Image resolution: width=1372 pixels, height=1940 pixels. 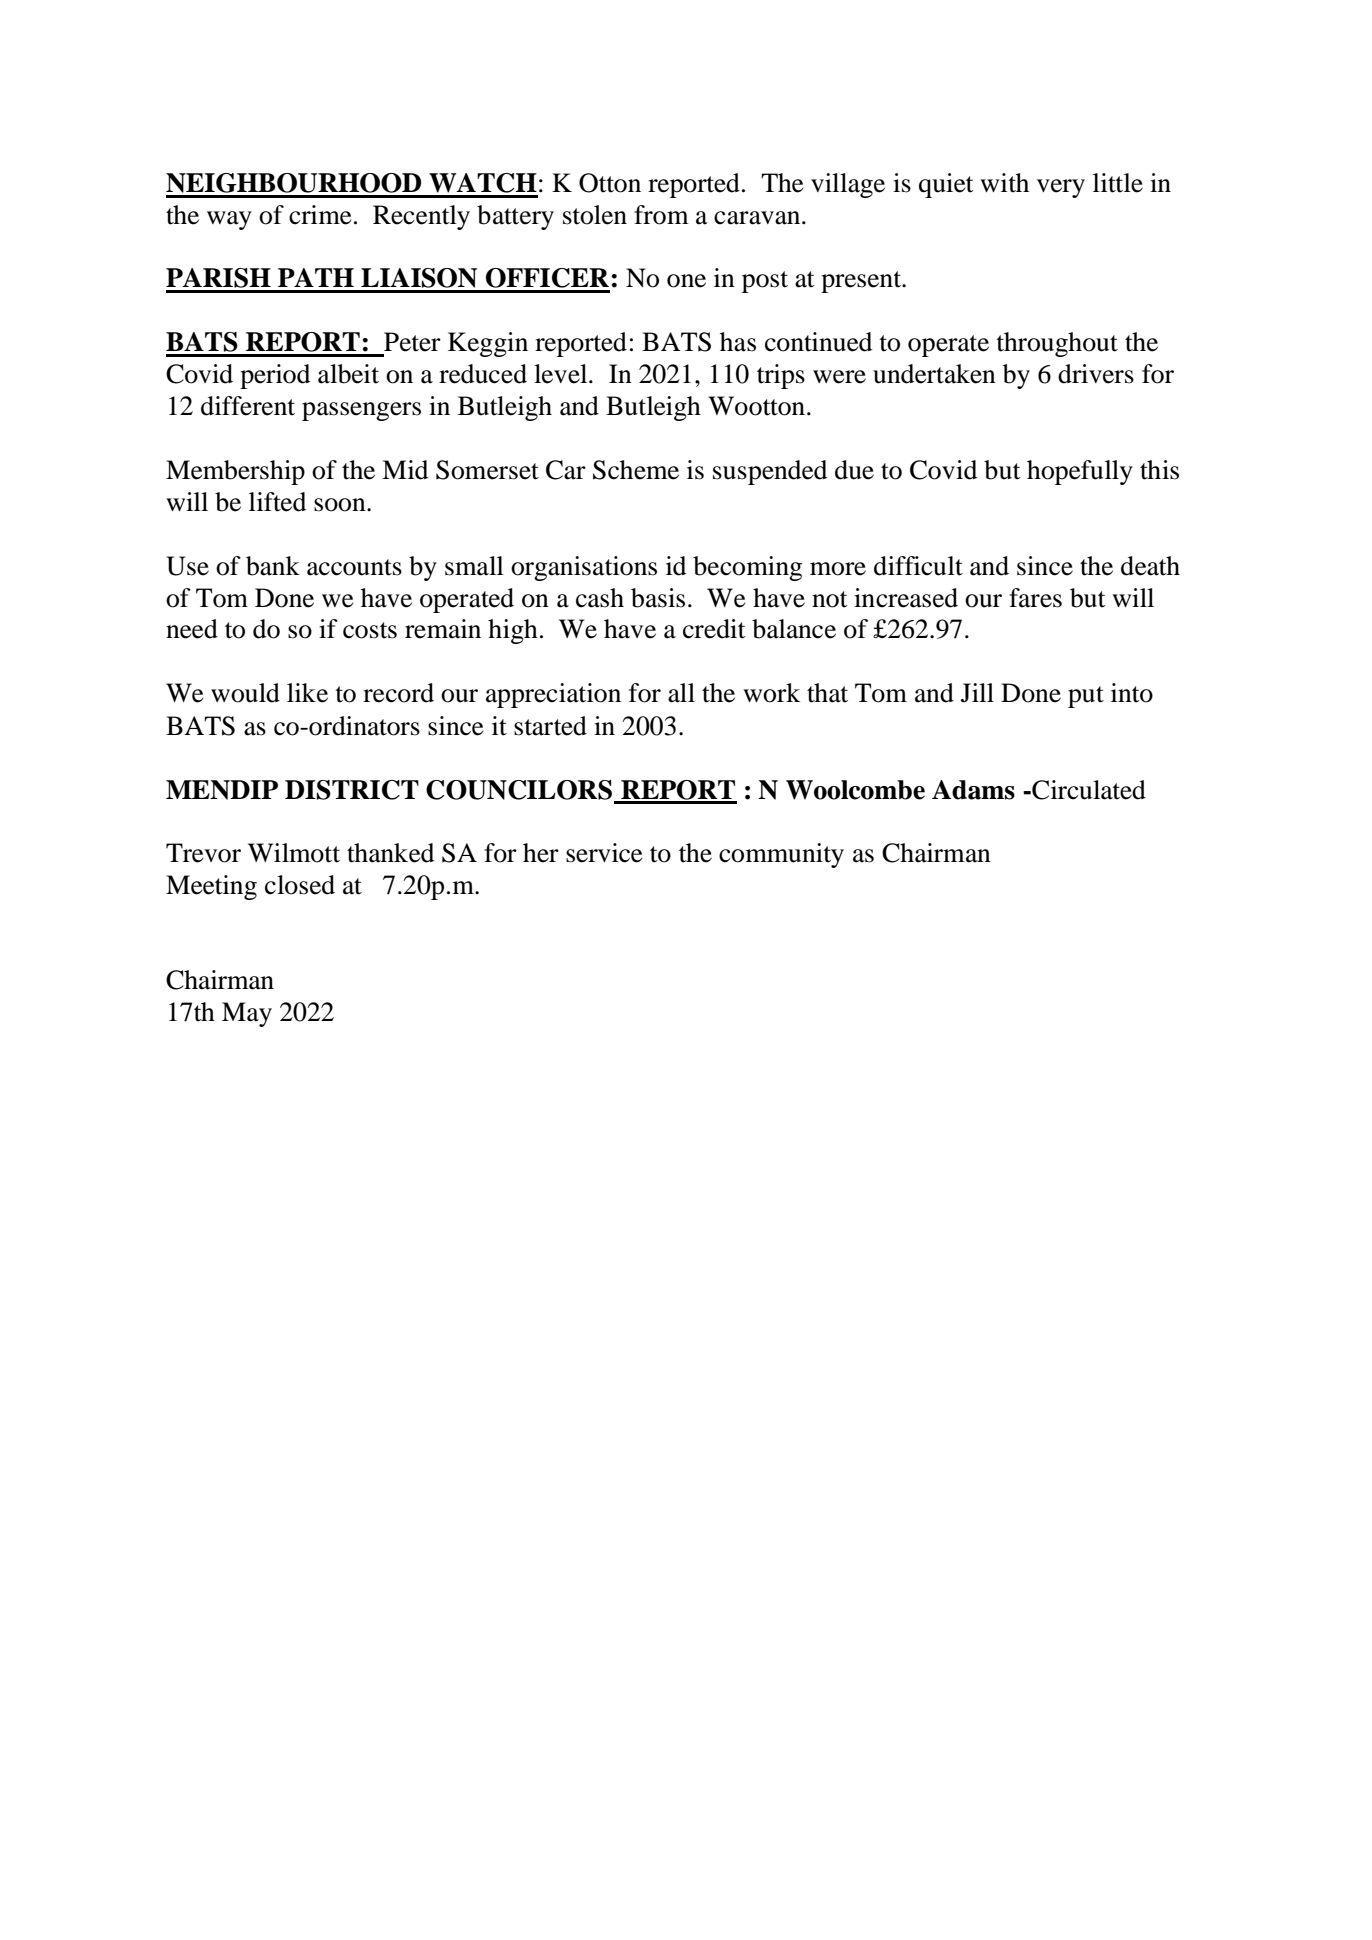 What do you see at coordinates (781, 855) in the page?
I see `community` at bounding box center [781, 855].
